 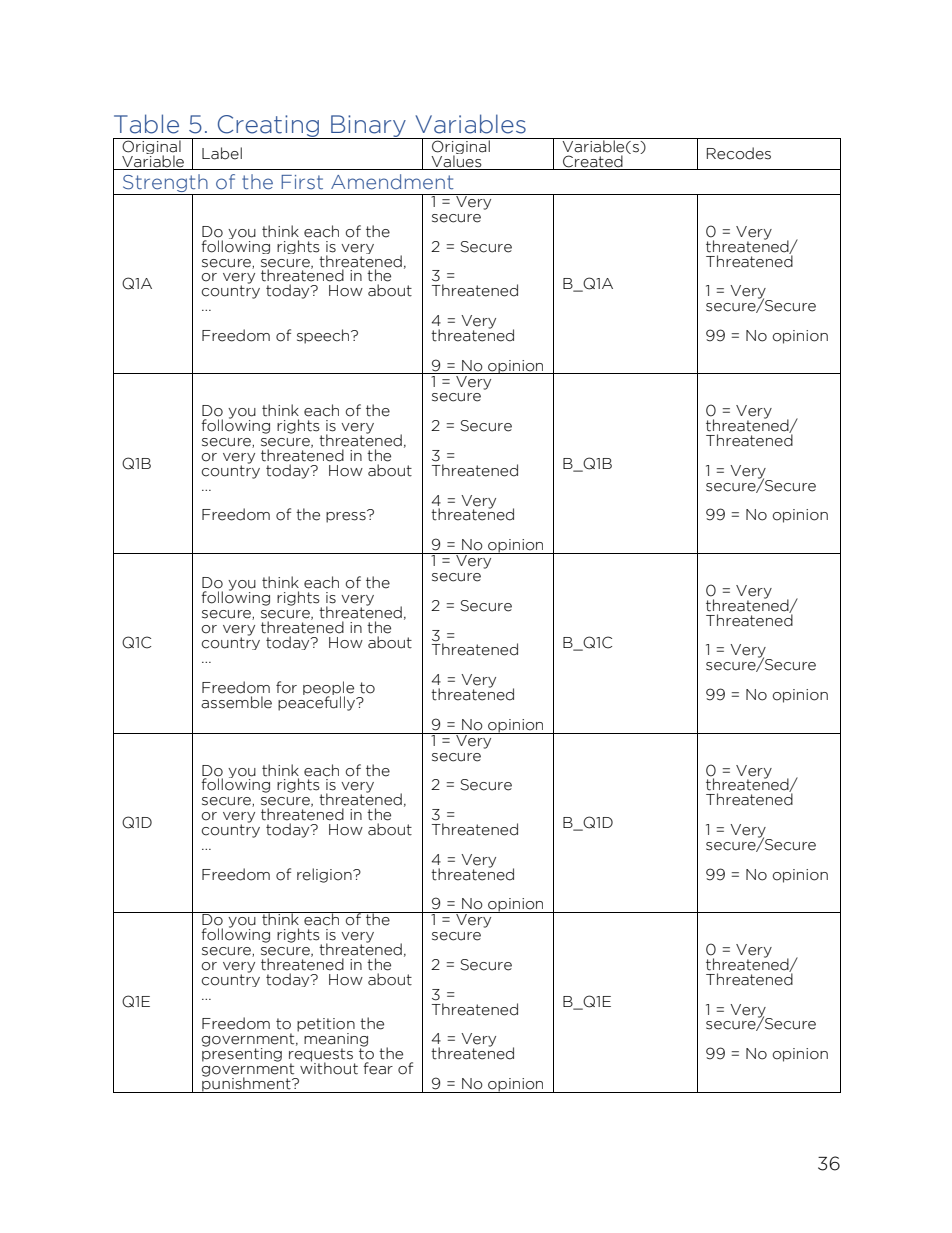 I want to click on Label, so click(x=222, y=153).
